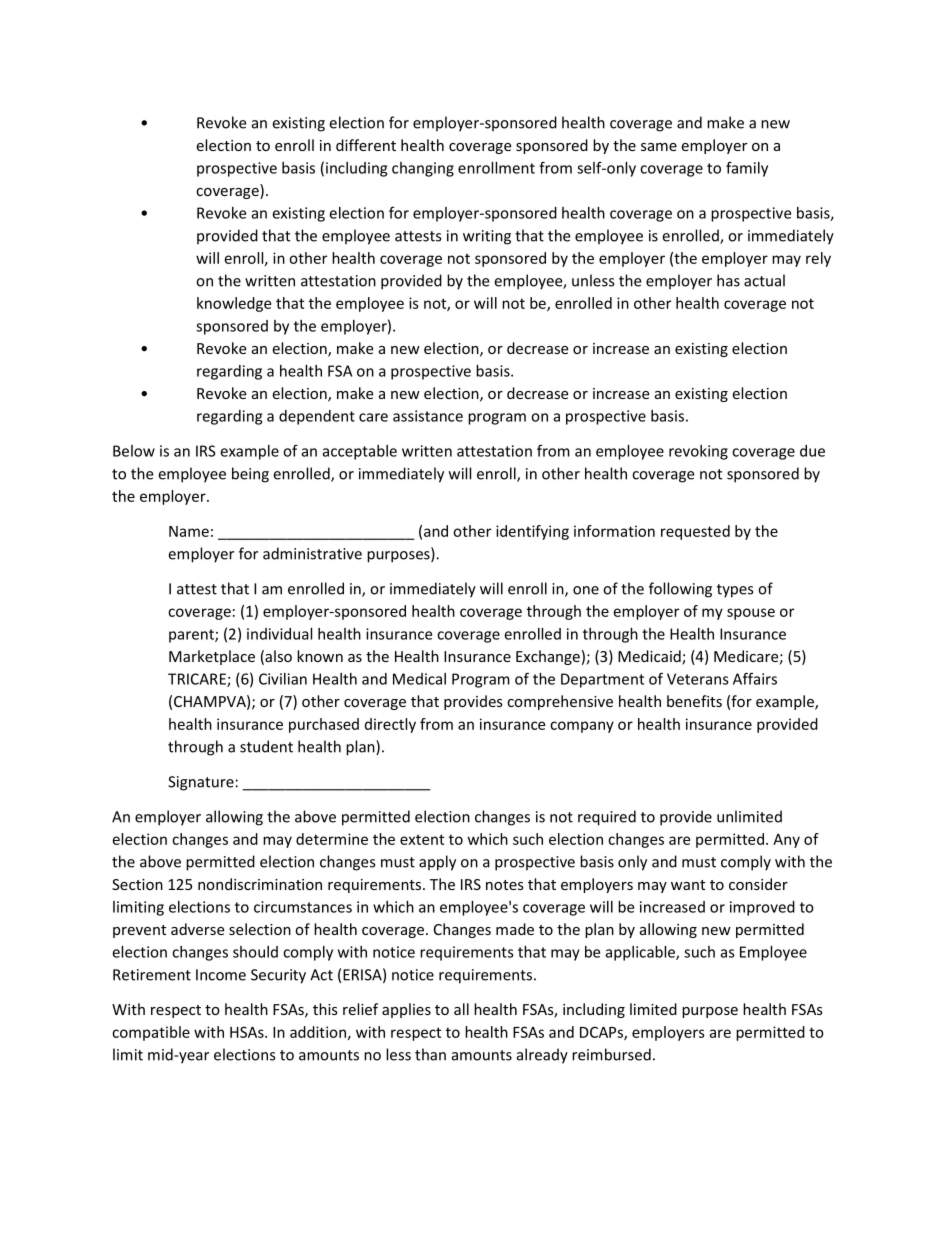  Describe the element at coordinates (189, 531) in the page. I see `Name` at that location.
